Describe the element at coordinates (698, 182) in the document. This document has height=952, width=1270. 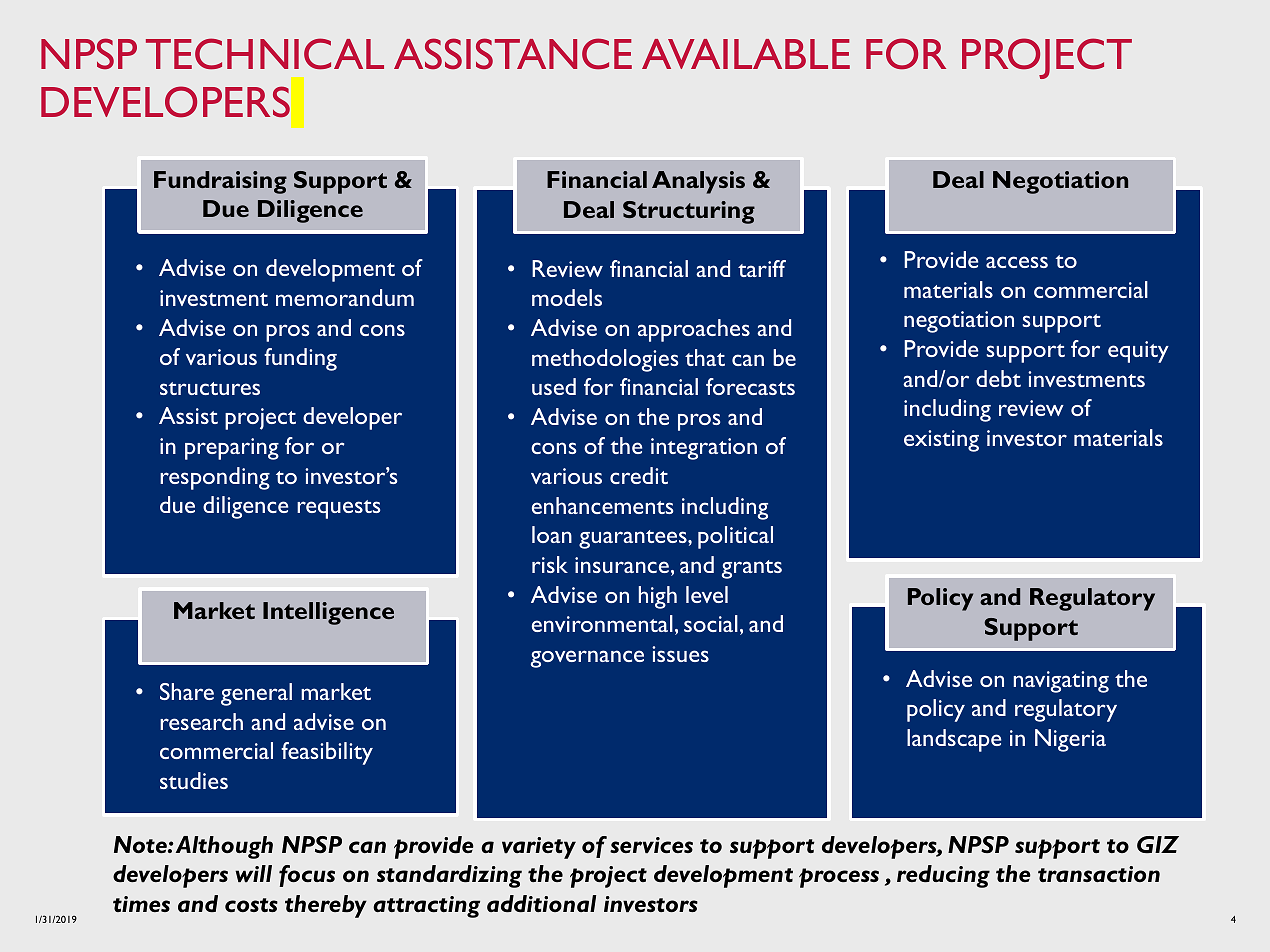
I see `Analysis` at that location.
